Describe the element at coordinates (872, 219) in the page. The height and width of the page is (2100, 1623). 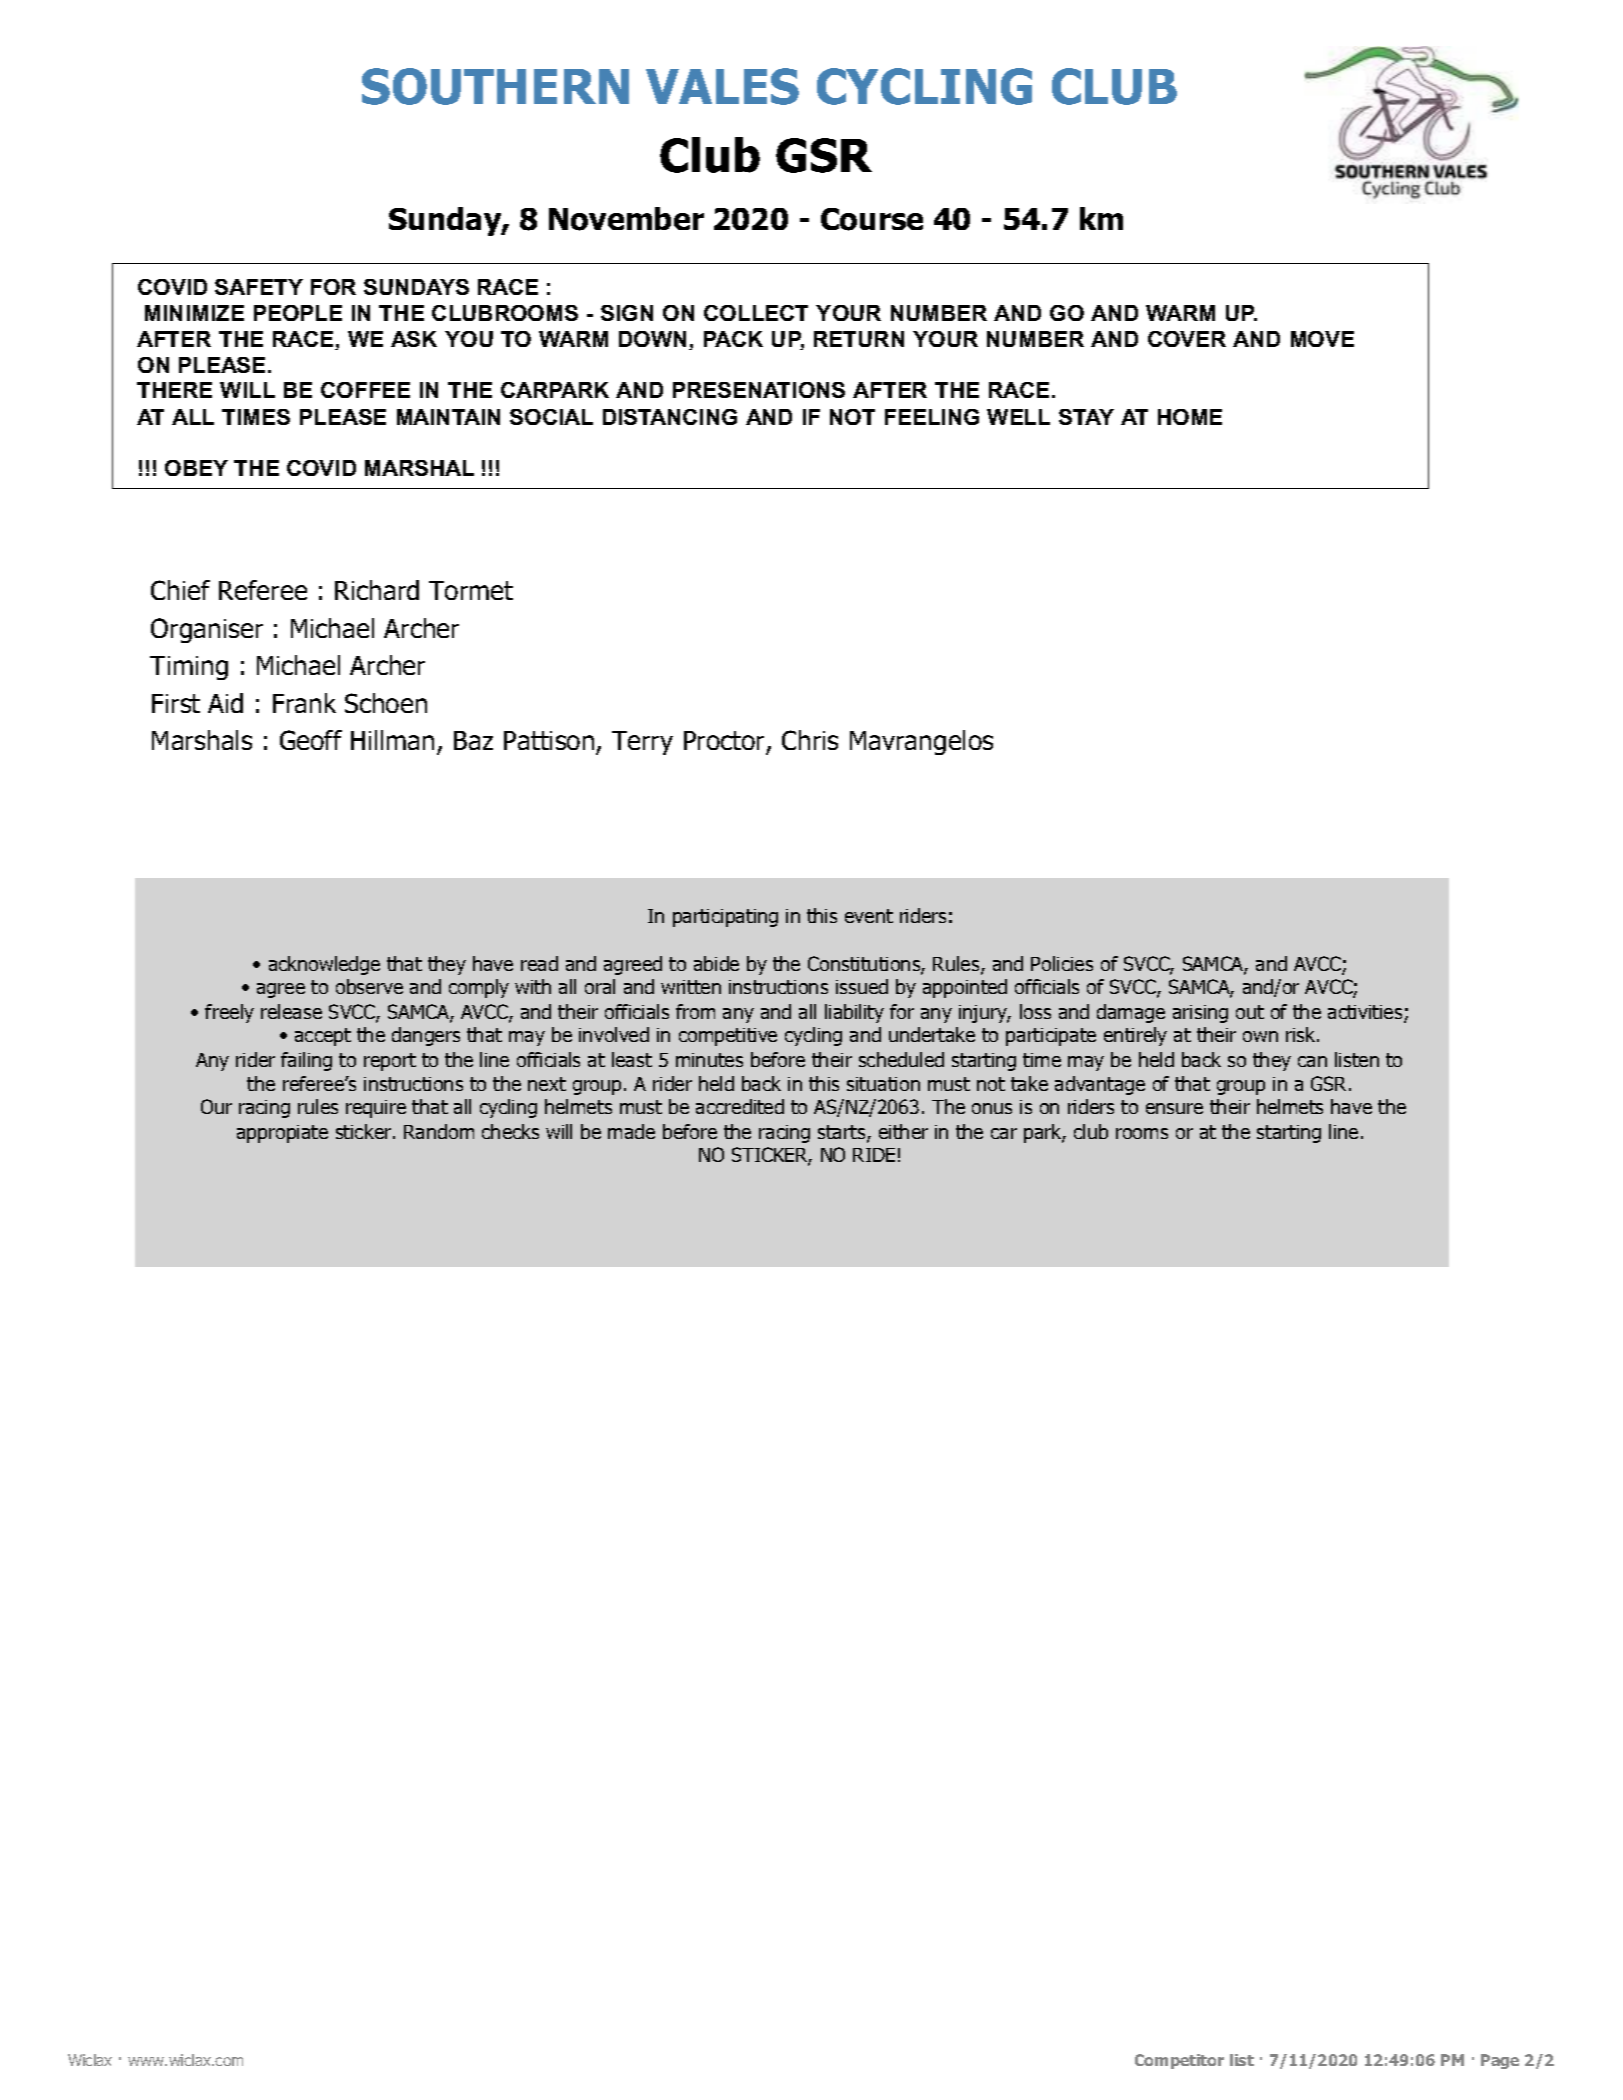
I see `Course` at that location.
